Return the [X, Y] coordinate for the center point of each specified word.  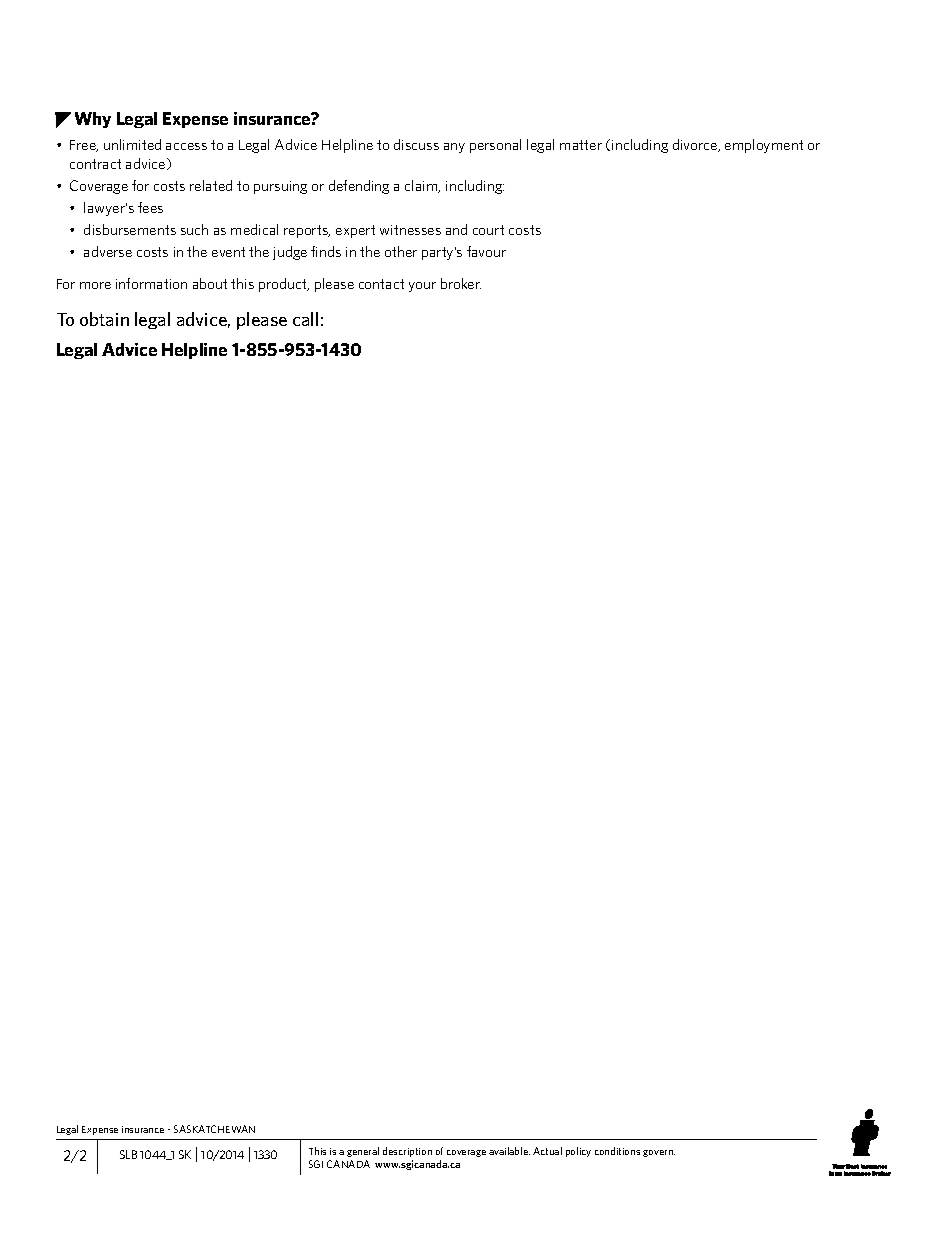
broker [461, 283]
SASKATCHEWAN [214, 1129]
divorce [696, 145]
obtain [104, 319]
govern [659, 1153]
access [186, 146]
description [407, 1152]
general [363, 1152]
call [305, 319]
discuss [416, 144]
